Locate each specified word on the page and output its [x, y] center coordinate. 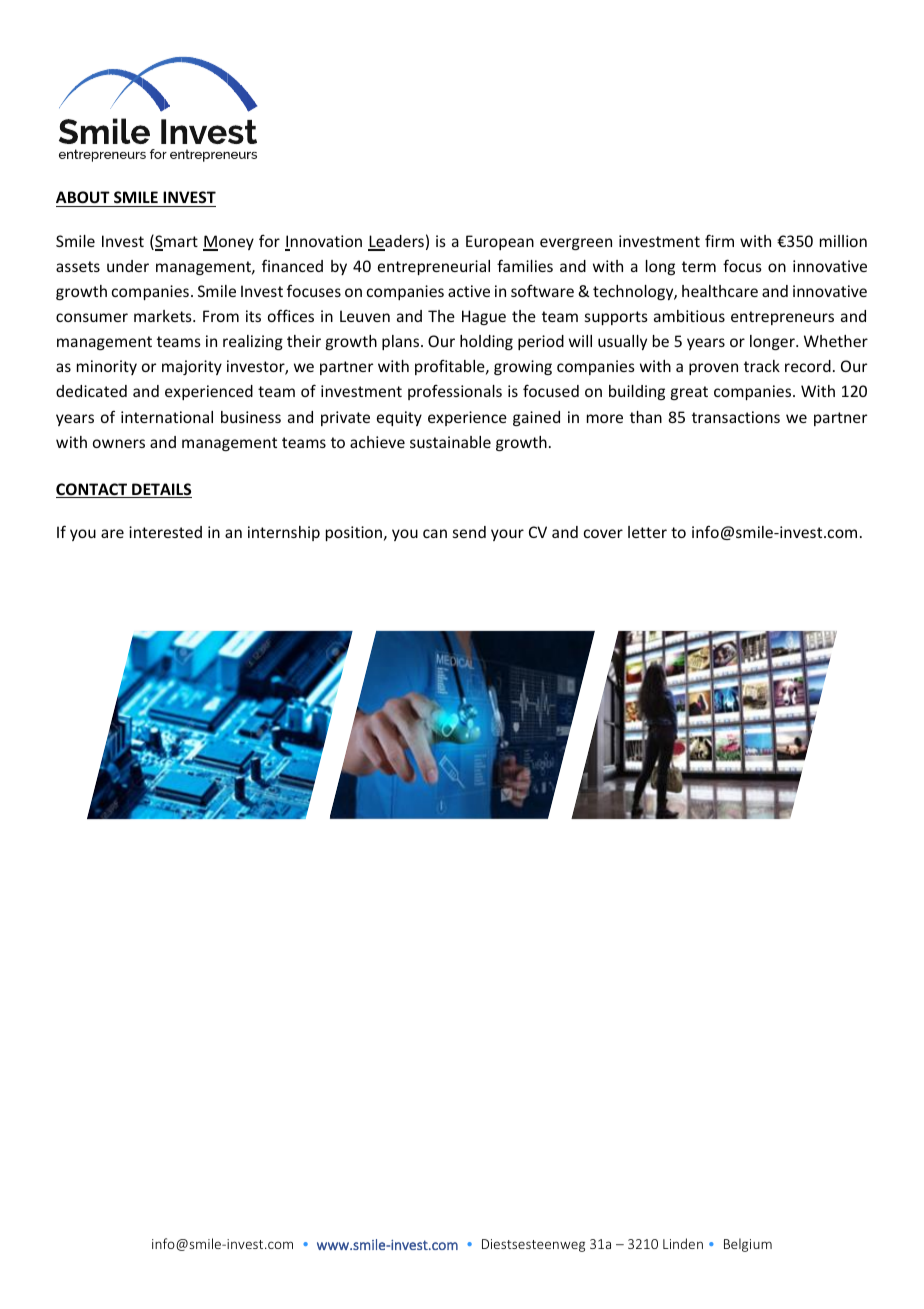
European [500, 242]
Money [228, 243]
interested [165, 532]
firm [719, 240]
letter [647, 532]
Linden [683, 1243]
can [435, 533]
